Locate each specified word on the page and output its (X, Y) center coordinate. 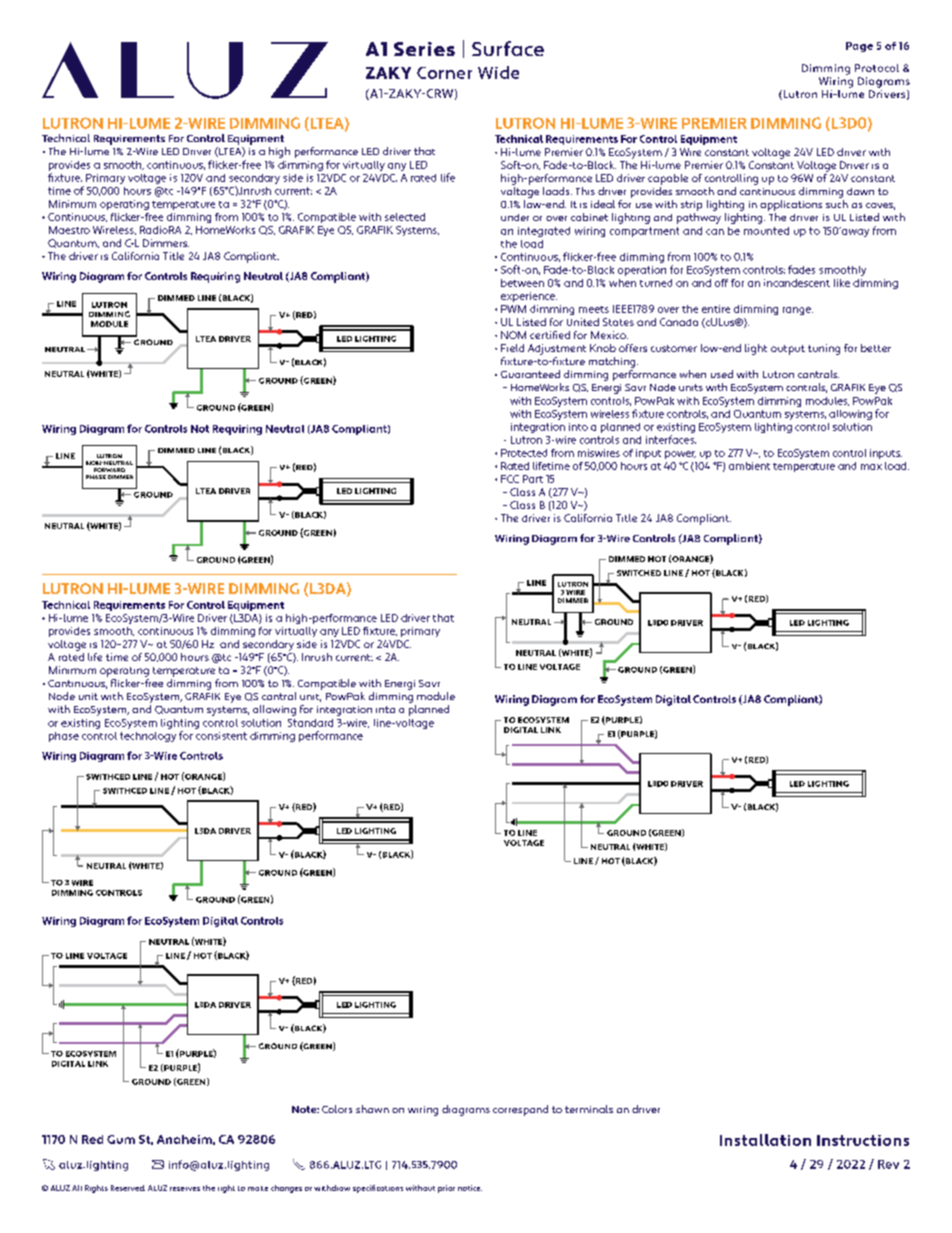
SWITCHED (639, 573)
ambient (749, 466)
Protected (524, 453)
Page (859, 47)
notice (470, 1188)
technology (148, 737)
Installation (765, 1140)
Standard (310, 723)
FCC (510, 479)
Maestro (69, 230)
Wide (498, 72)
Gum (121, 1139)
